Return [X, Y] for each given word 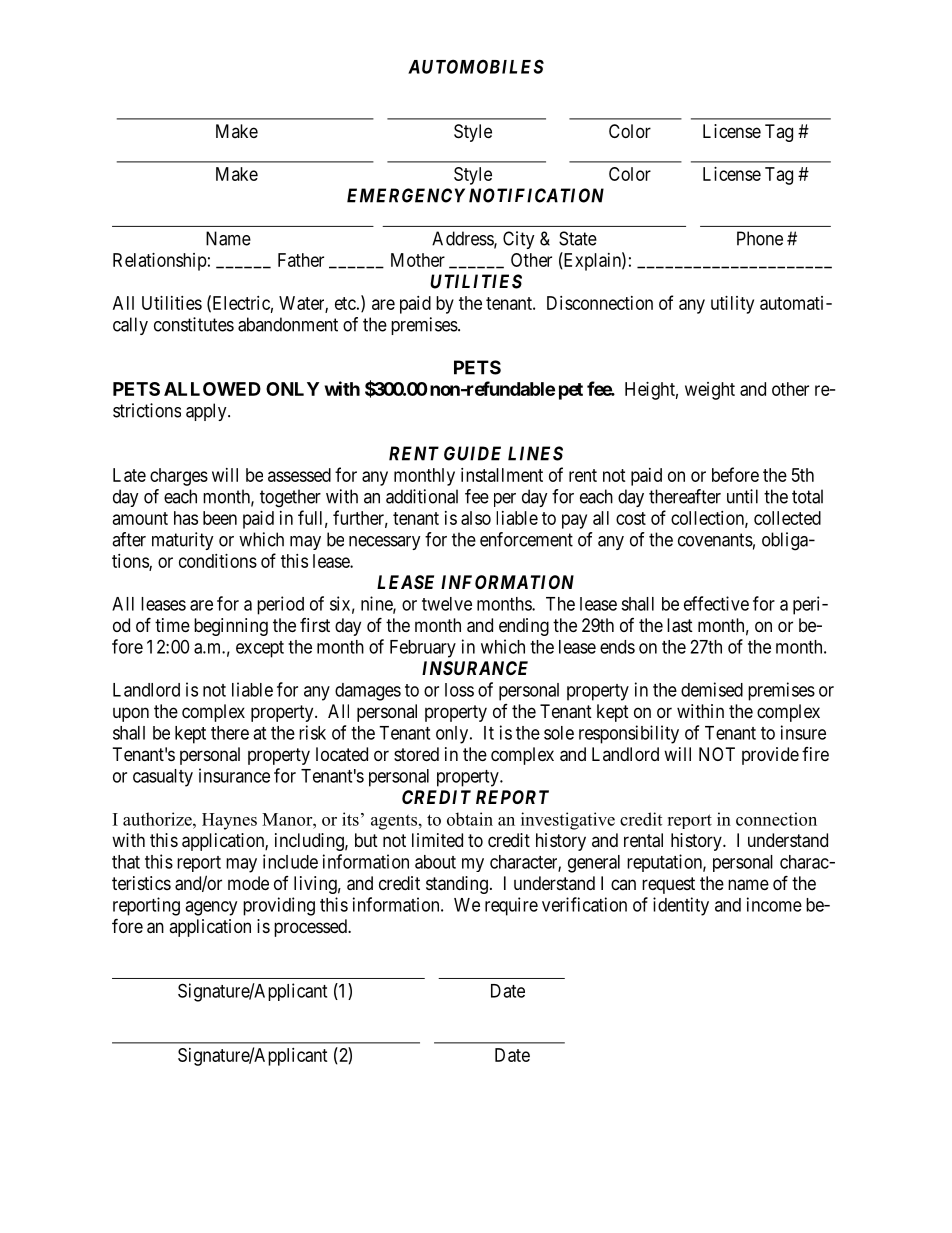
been [220, 518]
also [476, 518]
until [742, 496]
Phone [760, 238]
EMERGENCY [406, 195]
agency [211, 908]
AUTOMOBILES [476, 66]
